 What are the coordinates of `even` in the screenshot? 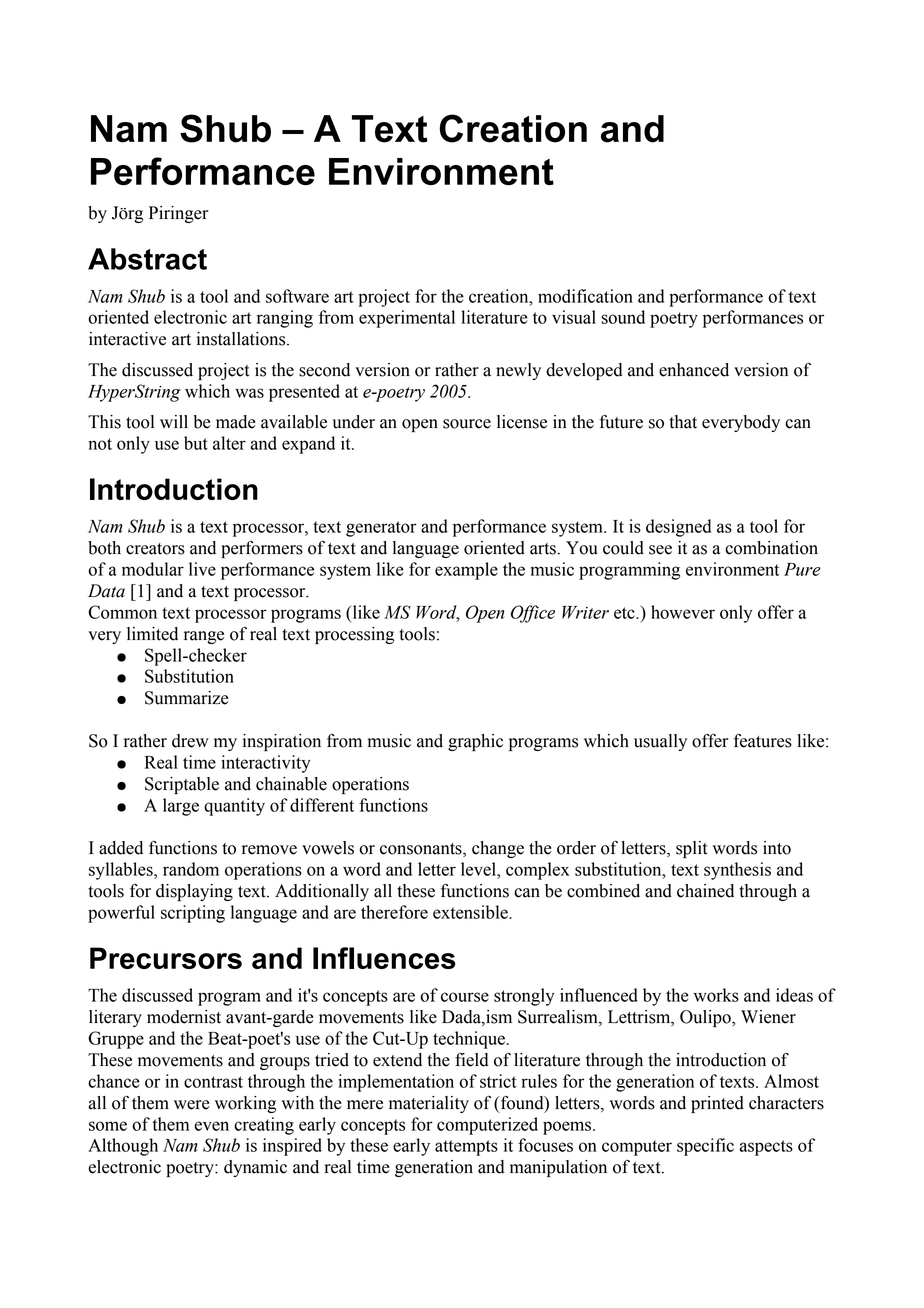 It's located at (211, 1126).
